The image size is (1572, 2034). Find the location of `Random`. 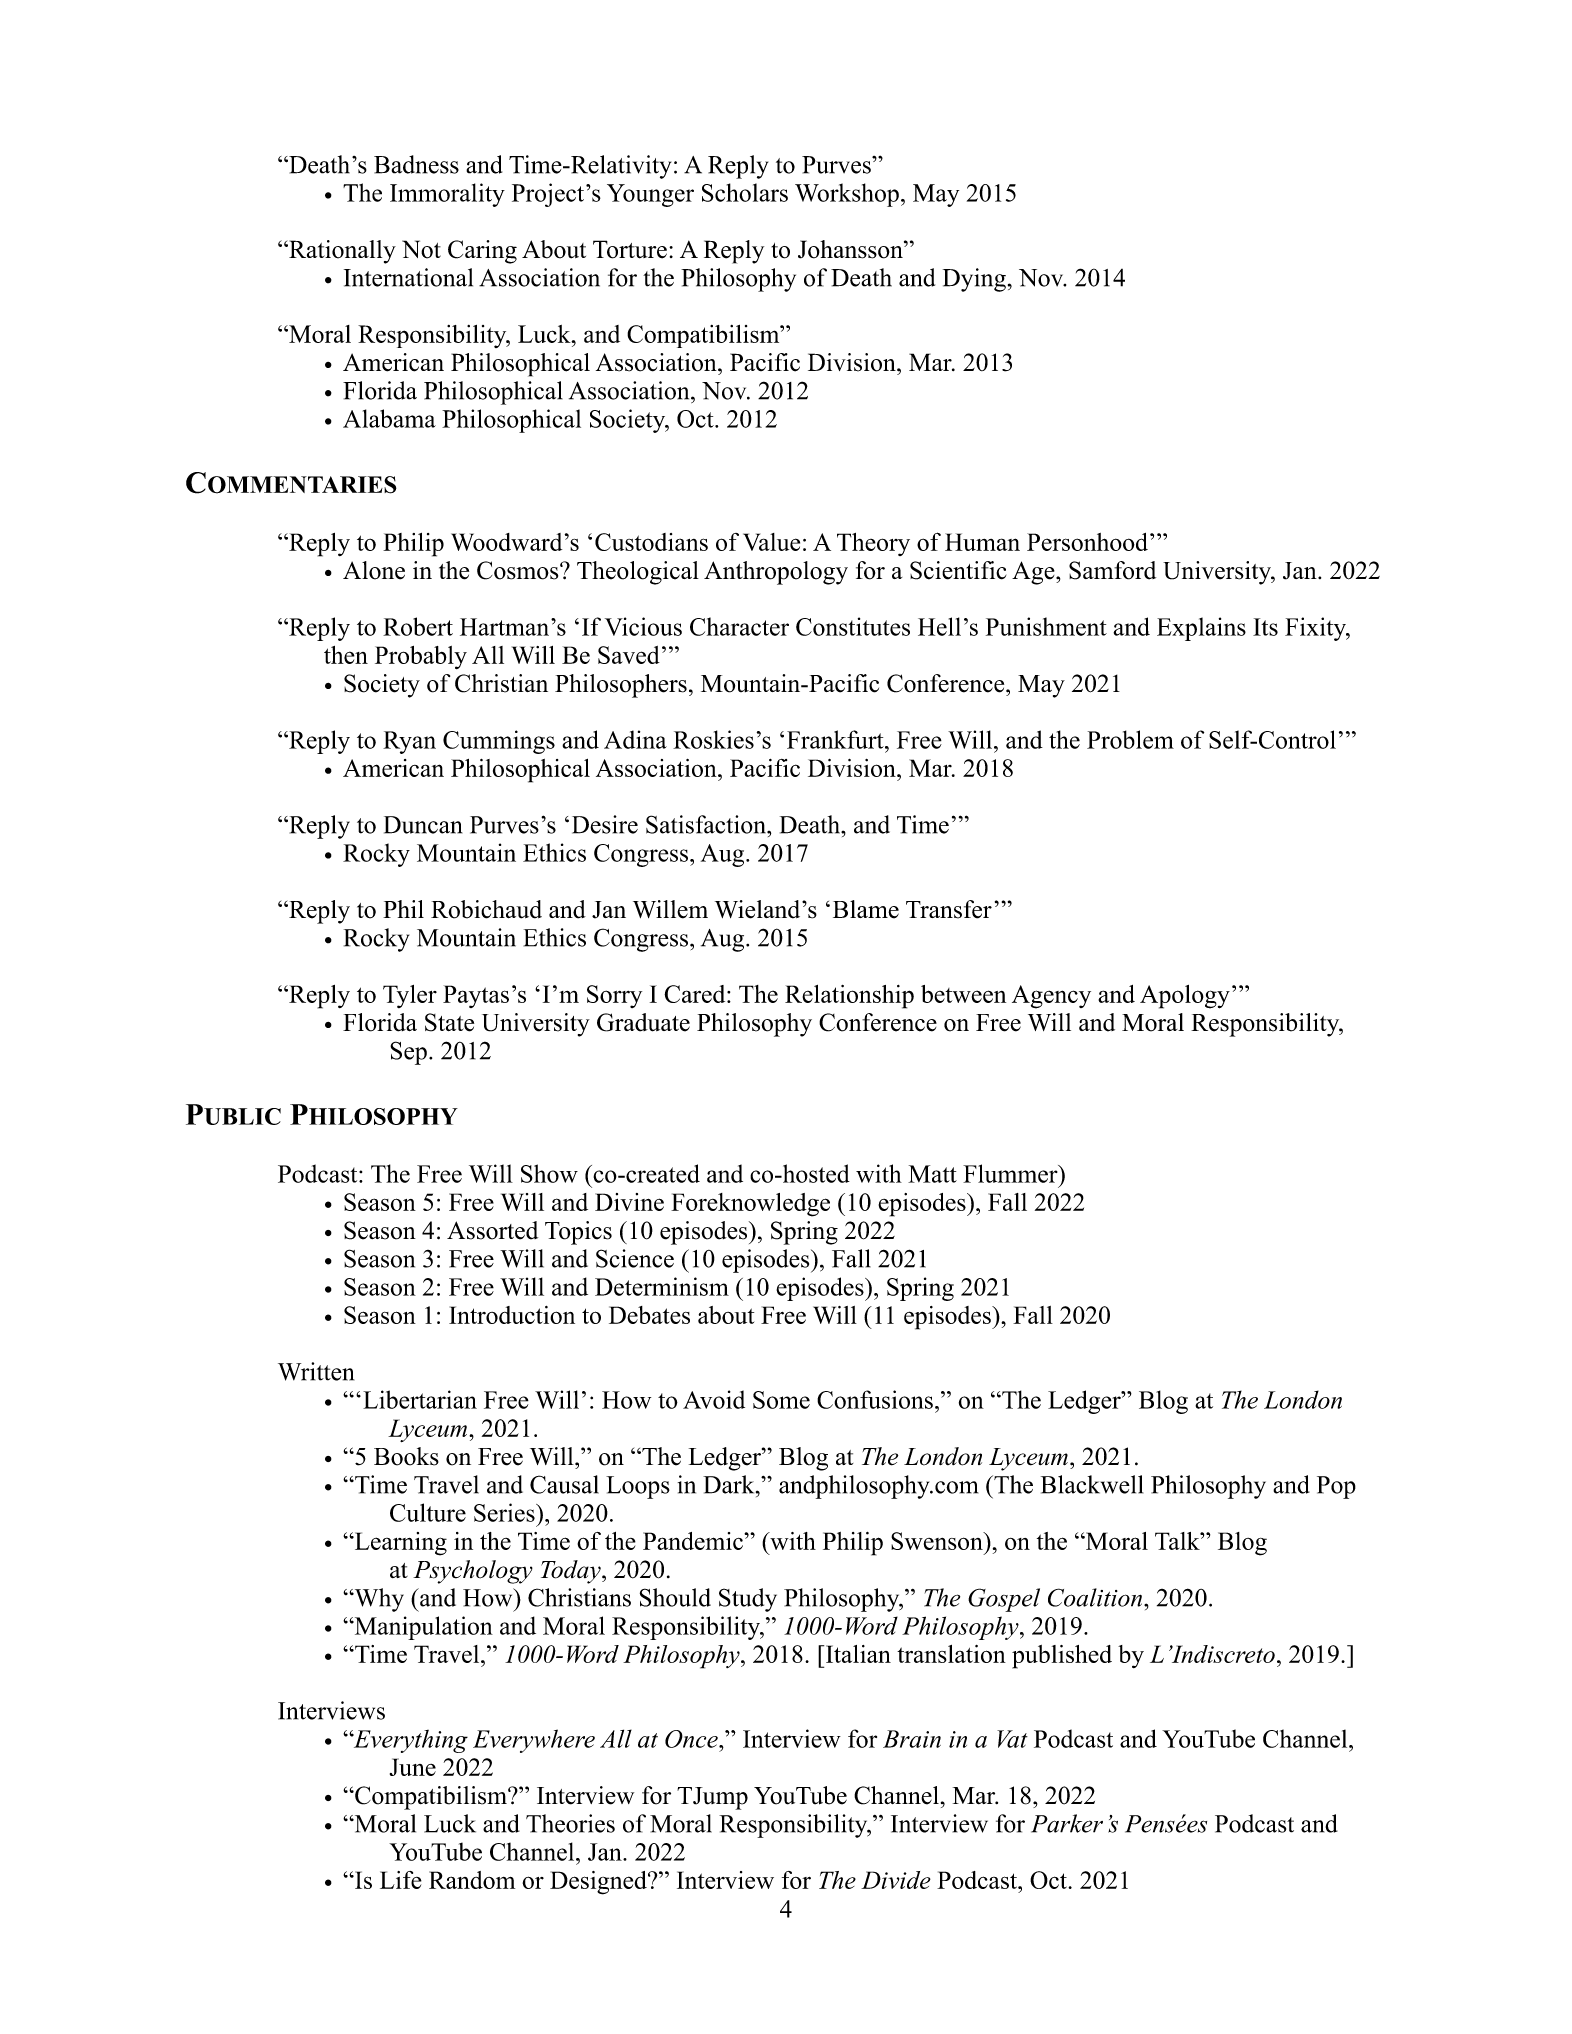

Random is located at coordinates (472, 1880).
